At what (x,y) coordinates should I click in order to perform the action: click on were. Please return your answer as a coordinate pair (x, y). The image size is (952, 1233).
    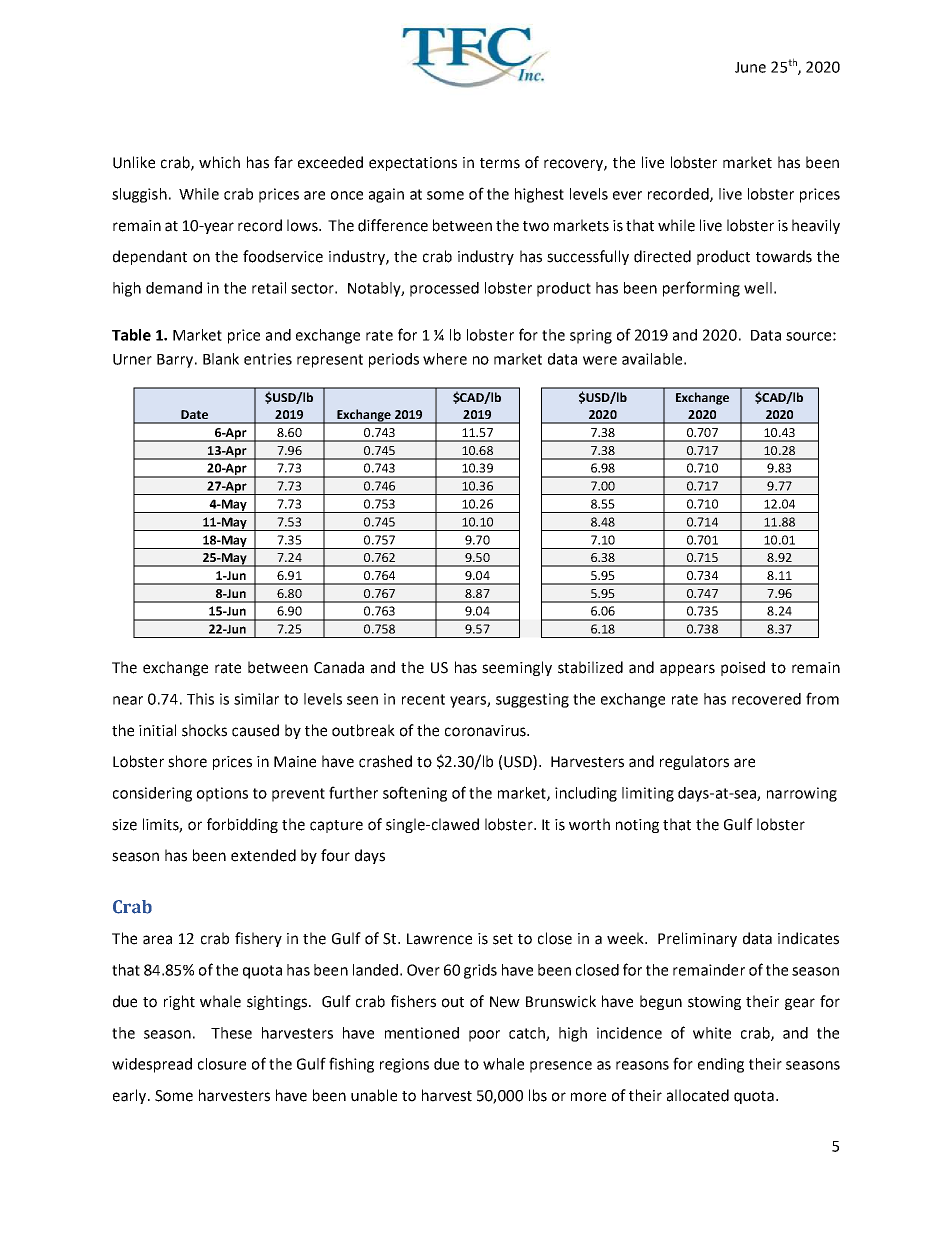
    Looking at the image, I should click on (600, 360).
